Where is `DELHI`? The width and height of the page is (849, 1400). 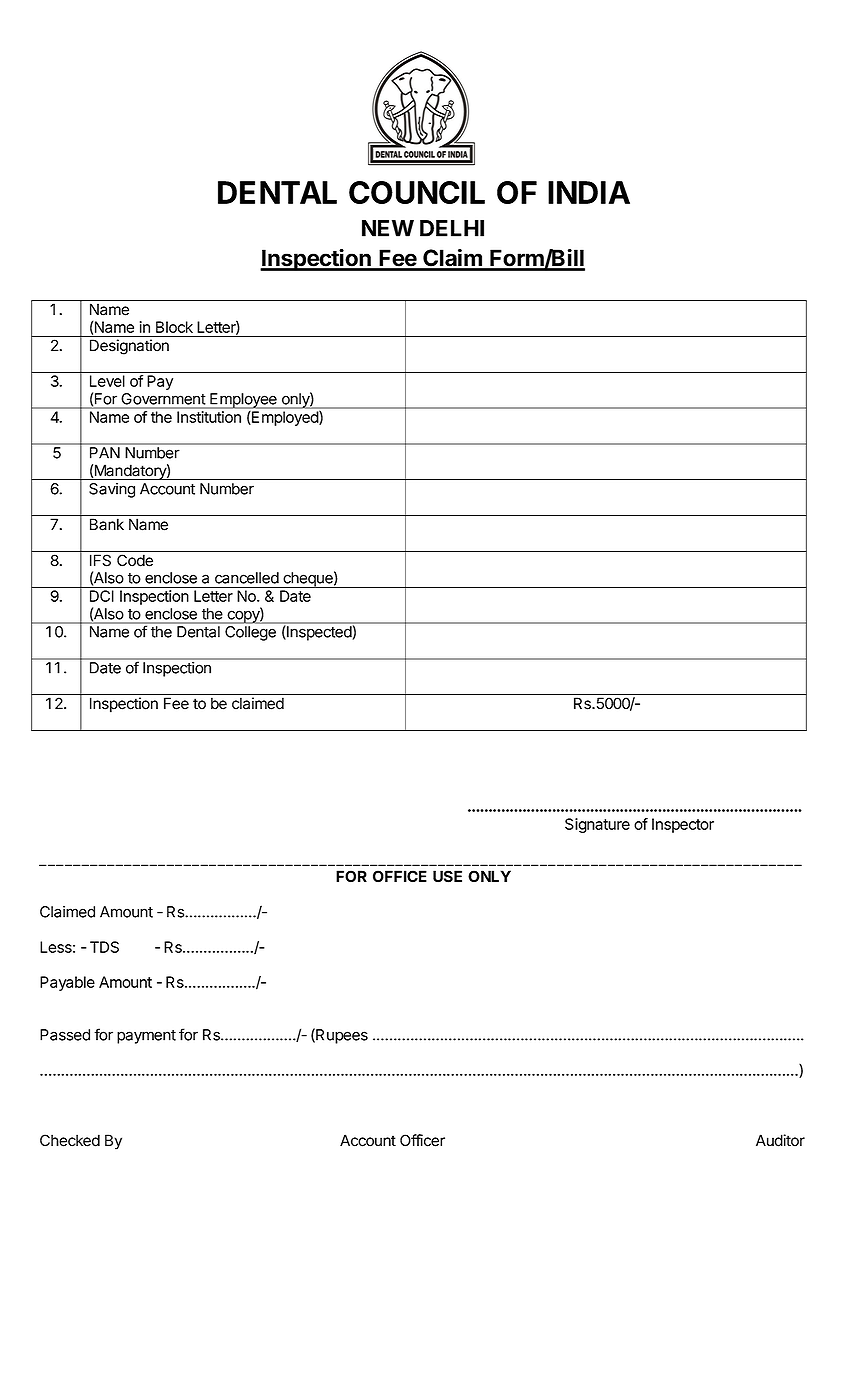 DELHI is located at coordinates (452, 228).
